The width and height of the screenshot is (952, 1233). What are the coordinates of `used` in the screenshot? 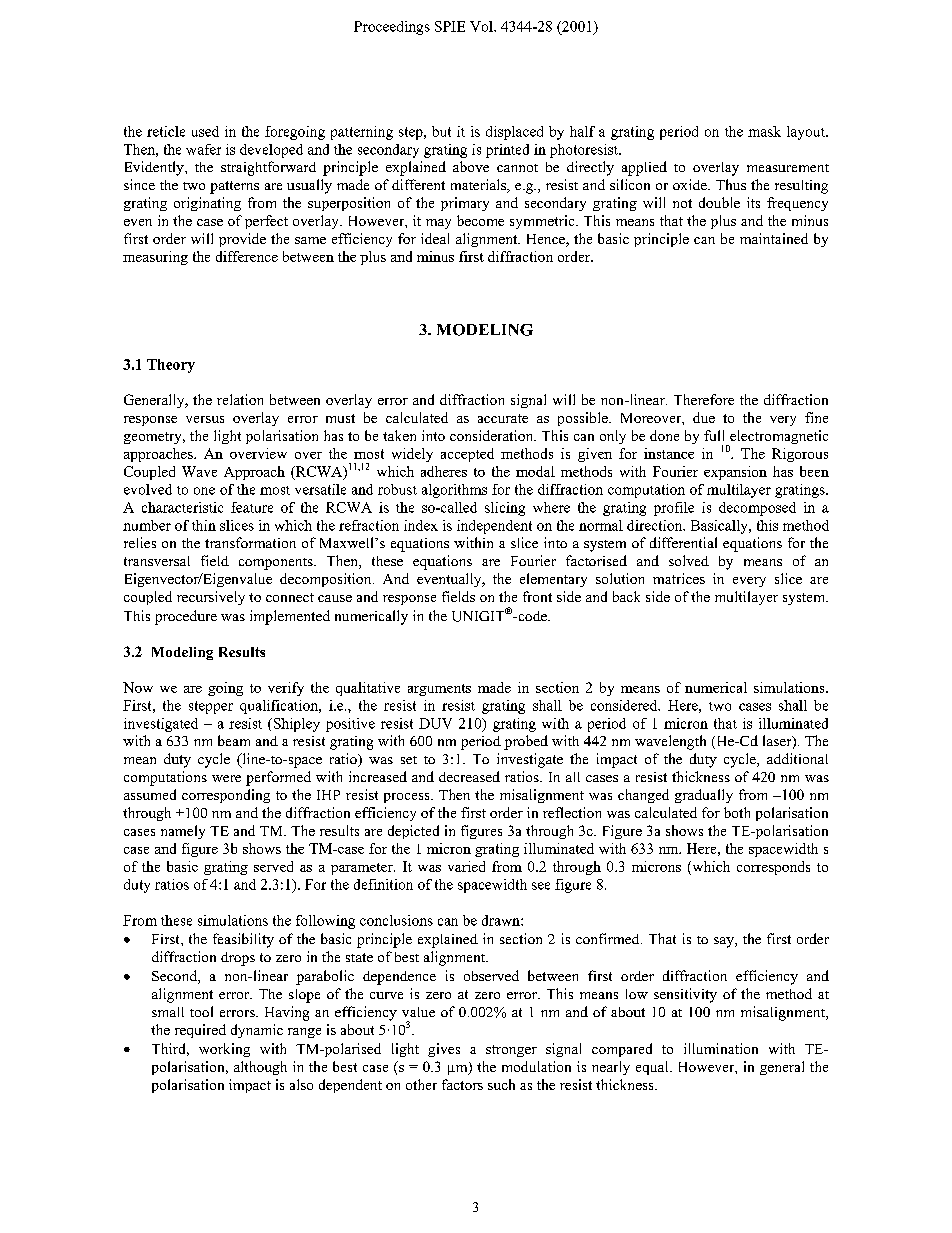 It's located at (205, 131).
